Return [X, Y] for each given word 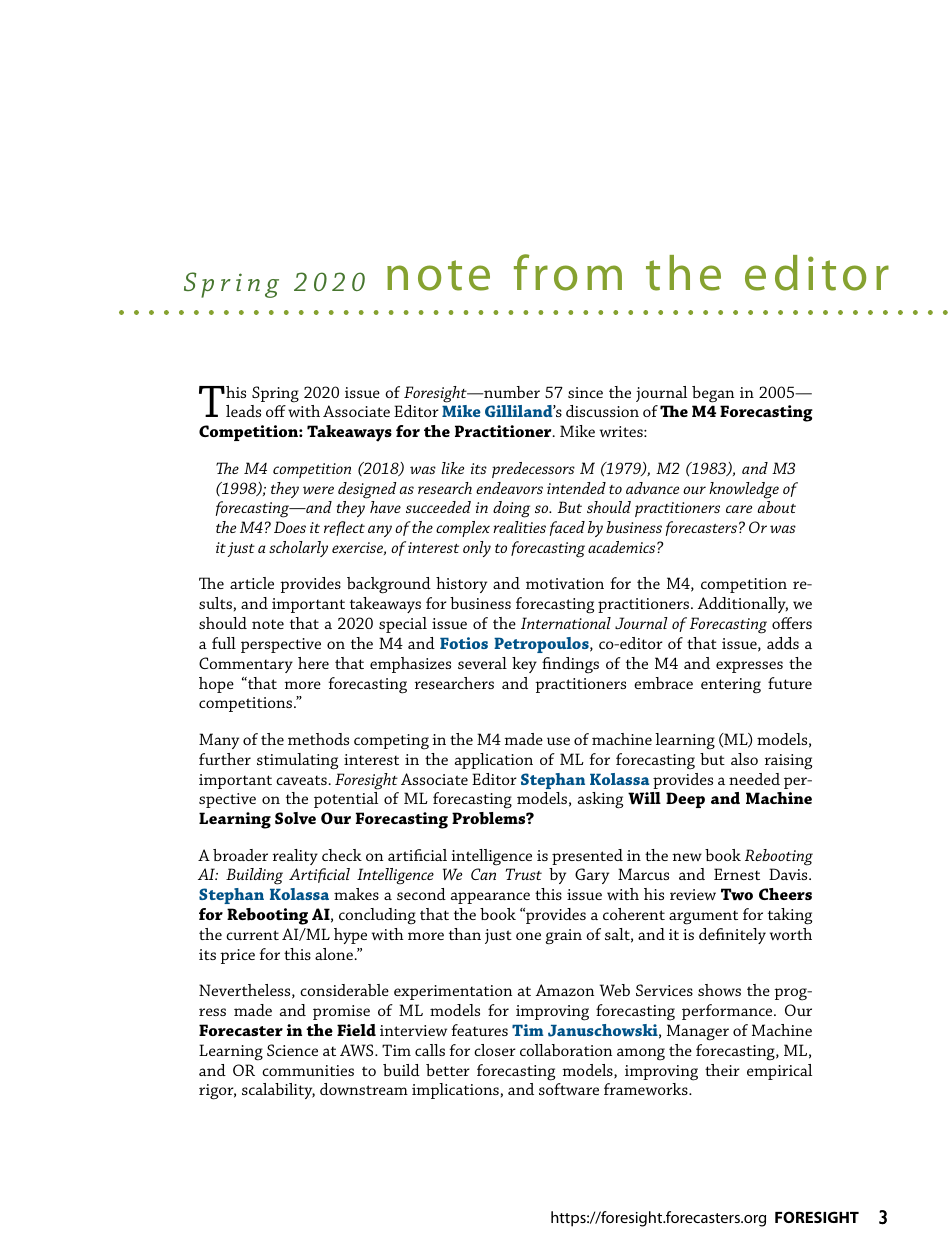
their [722, 1070]
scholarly [298, 549]
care [739, 509]
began [713, 394]
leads [243, 411]
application [494, 761]
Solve [295, 818]
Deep [685, 800]
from [568, 272]
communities [308, 1070]
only [477, 549]
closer [495, 1050]
